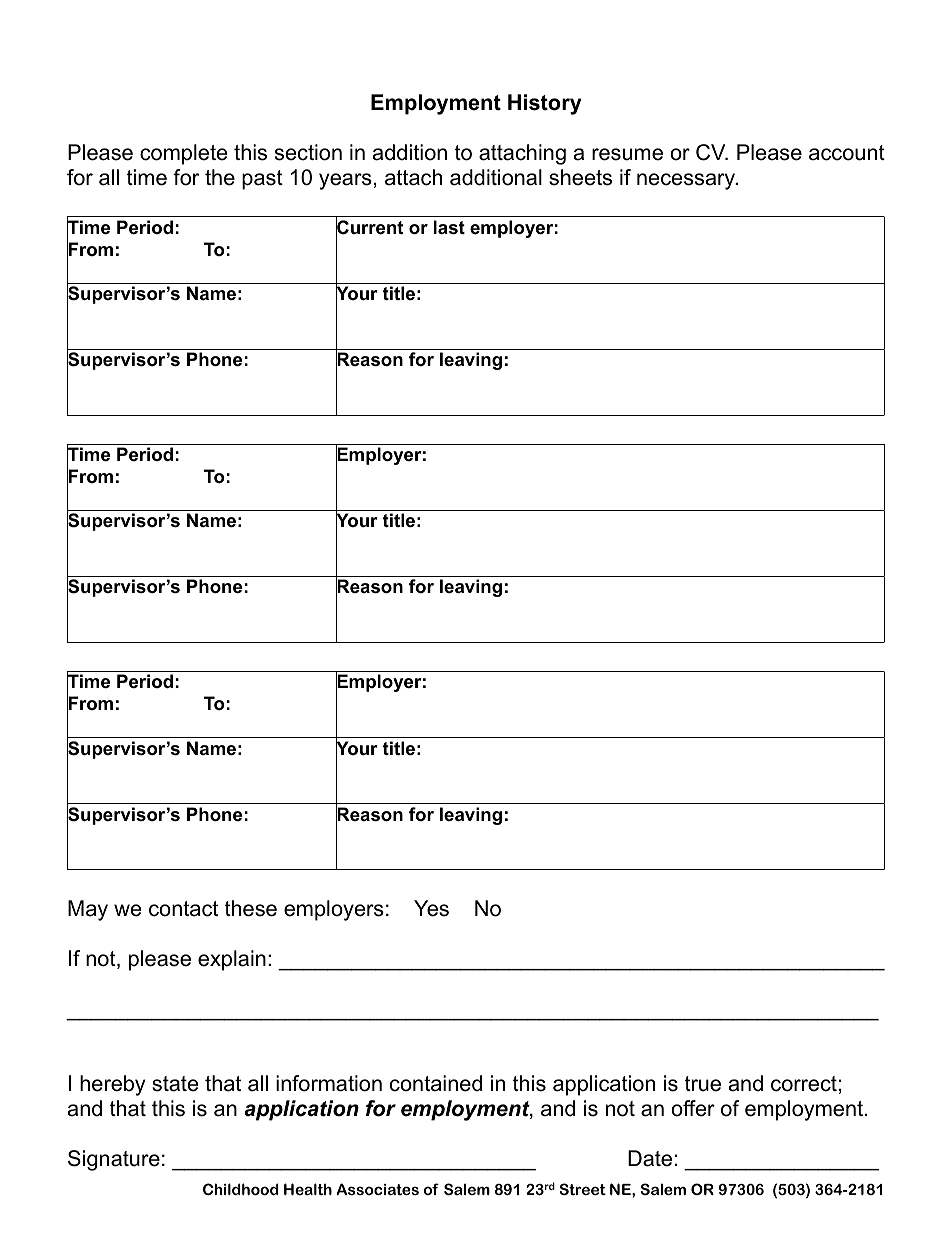  What do you see at coordinates (377, 1189) in the screenshot?
I see `Associates` at bounding box center [377, 1189].
